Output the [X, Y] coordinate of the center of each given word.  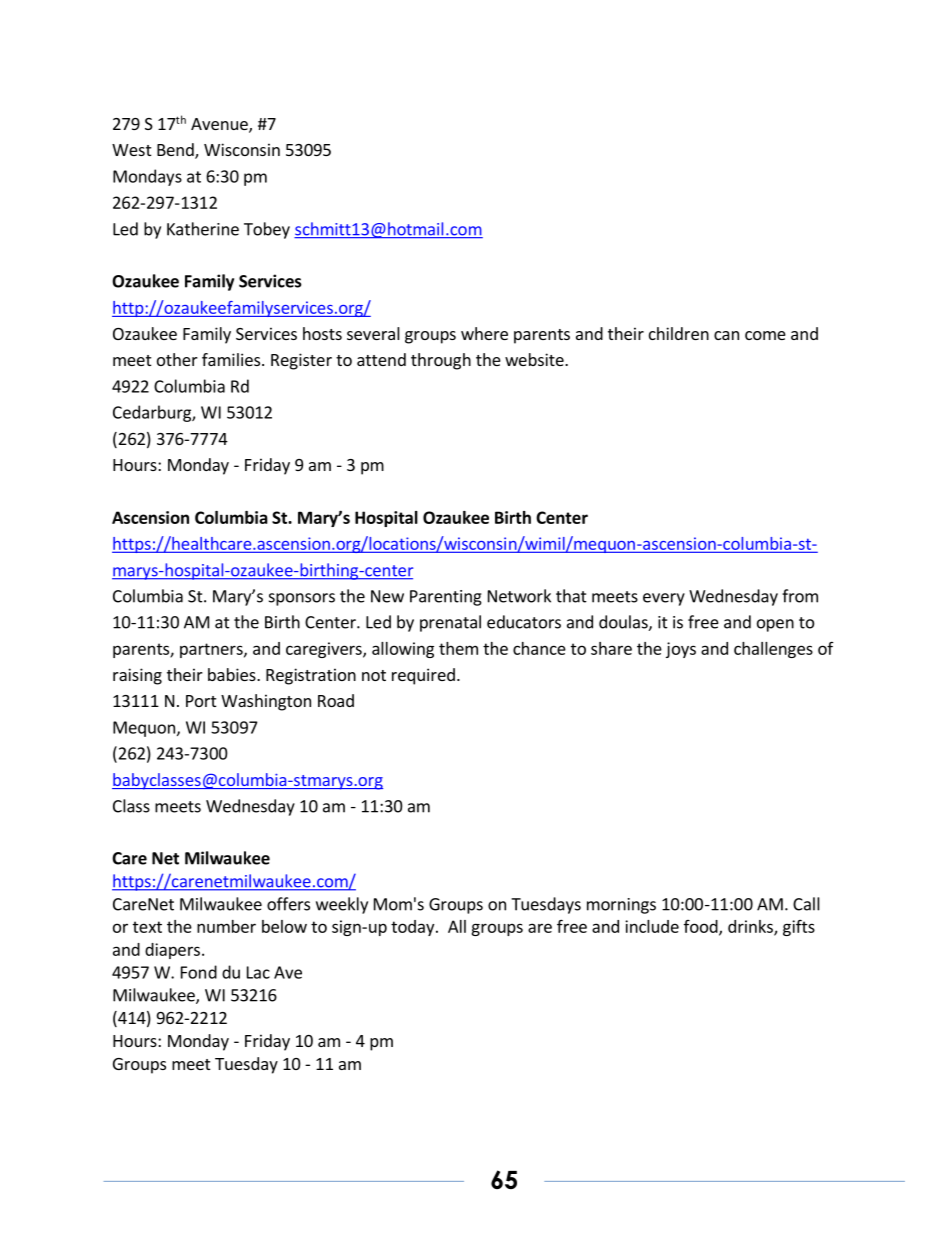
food [702, 927]
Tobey [267, 230]
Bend [176, 151]
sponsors [302, 599]
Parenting [446, 598]
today [414, 928]
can [726, 335]
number [226, 926]
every [664, 599]
